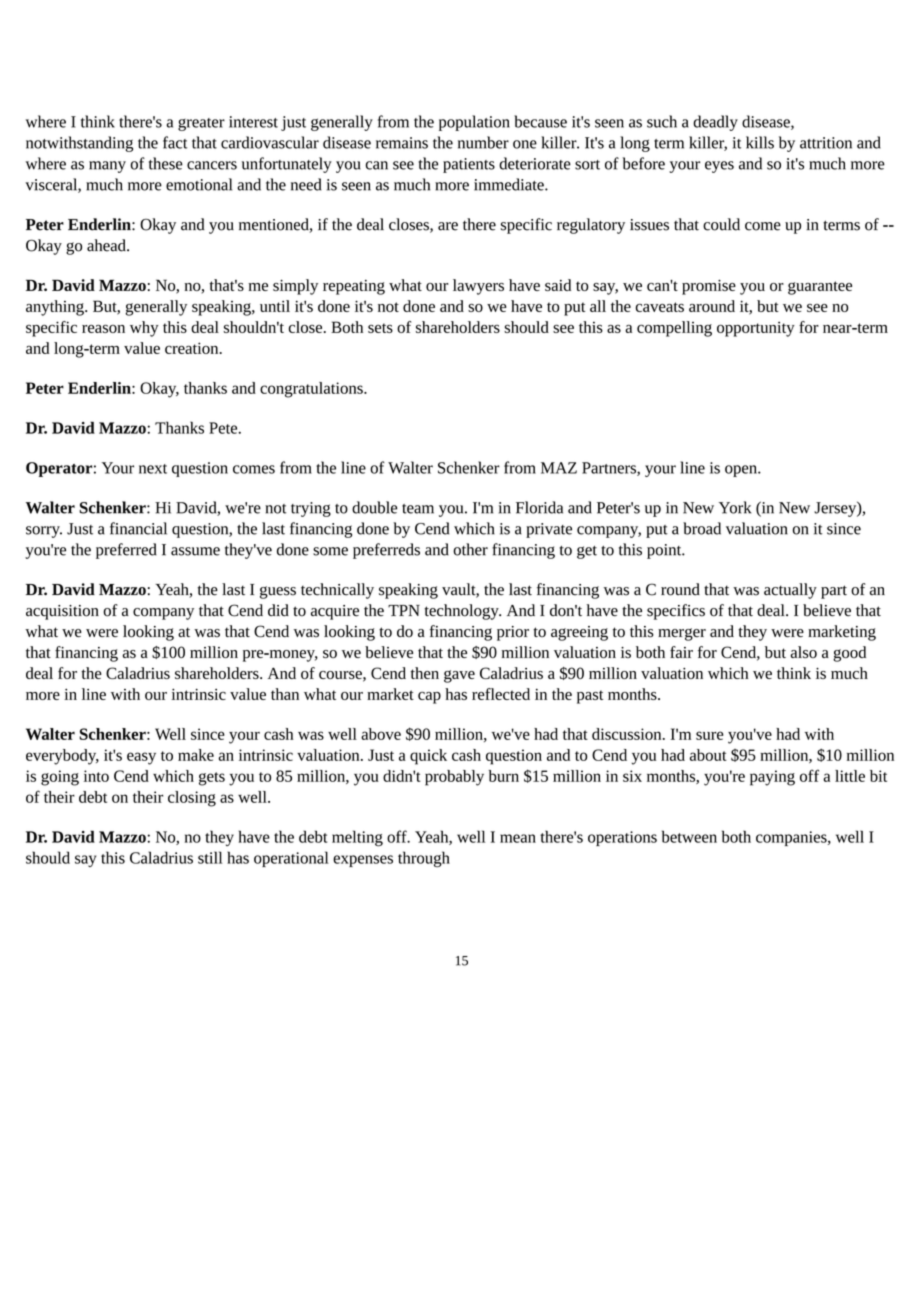 This page has height=1308, width=924. Describe the element at coordinates (483, 142) in the page. I see `number` at that location.
